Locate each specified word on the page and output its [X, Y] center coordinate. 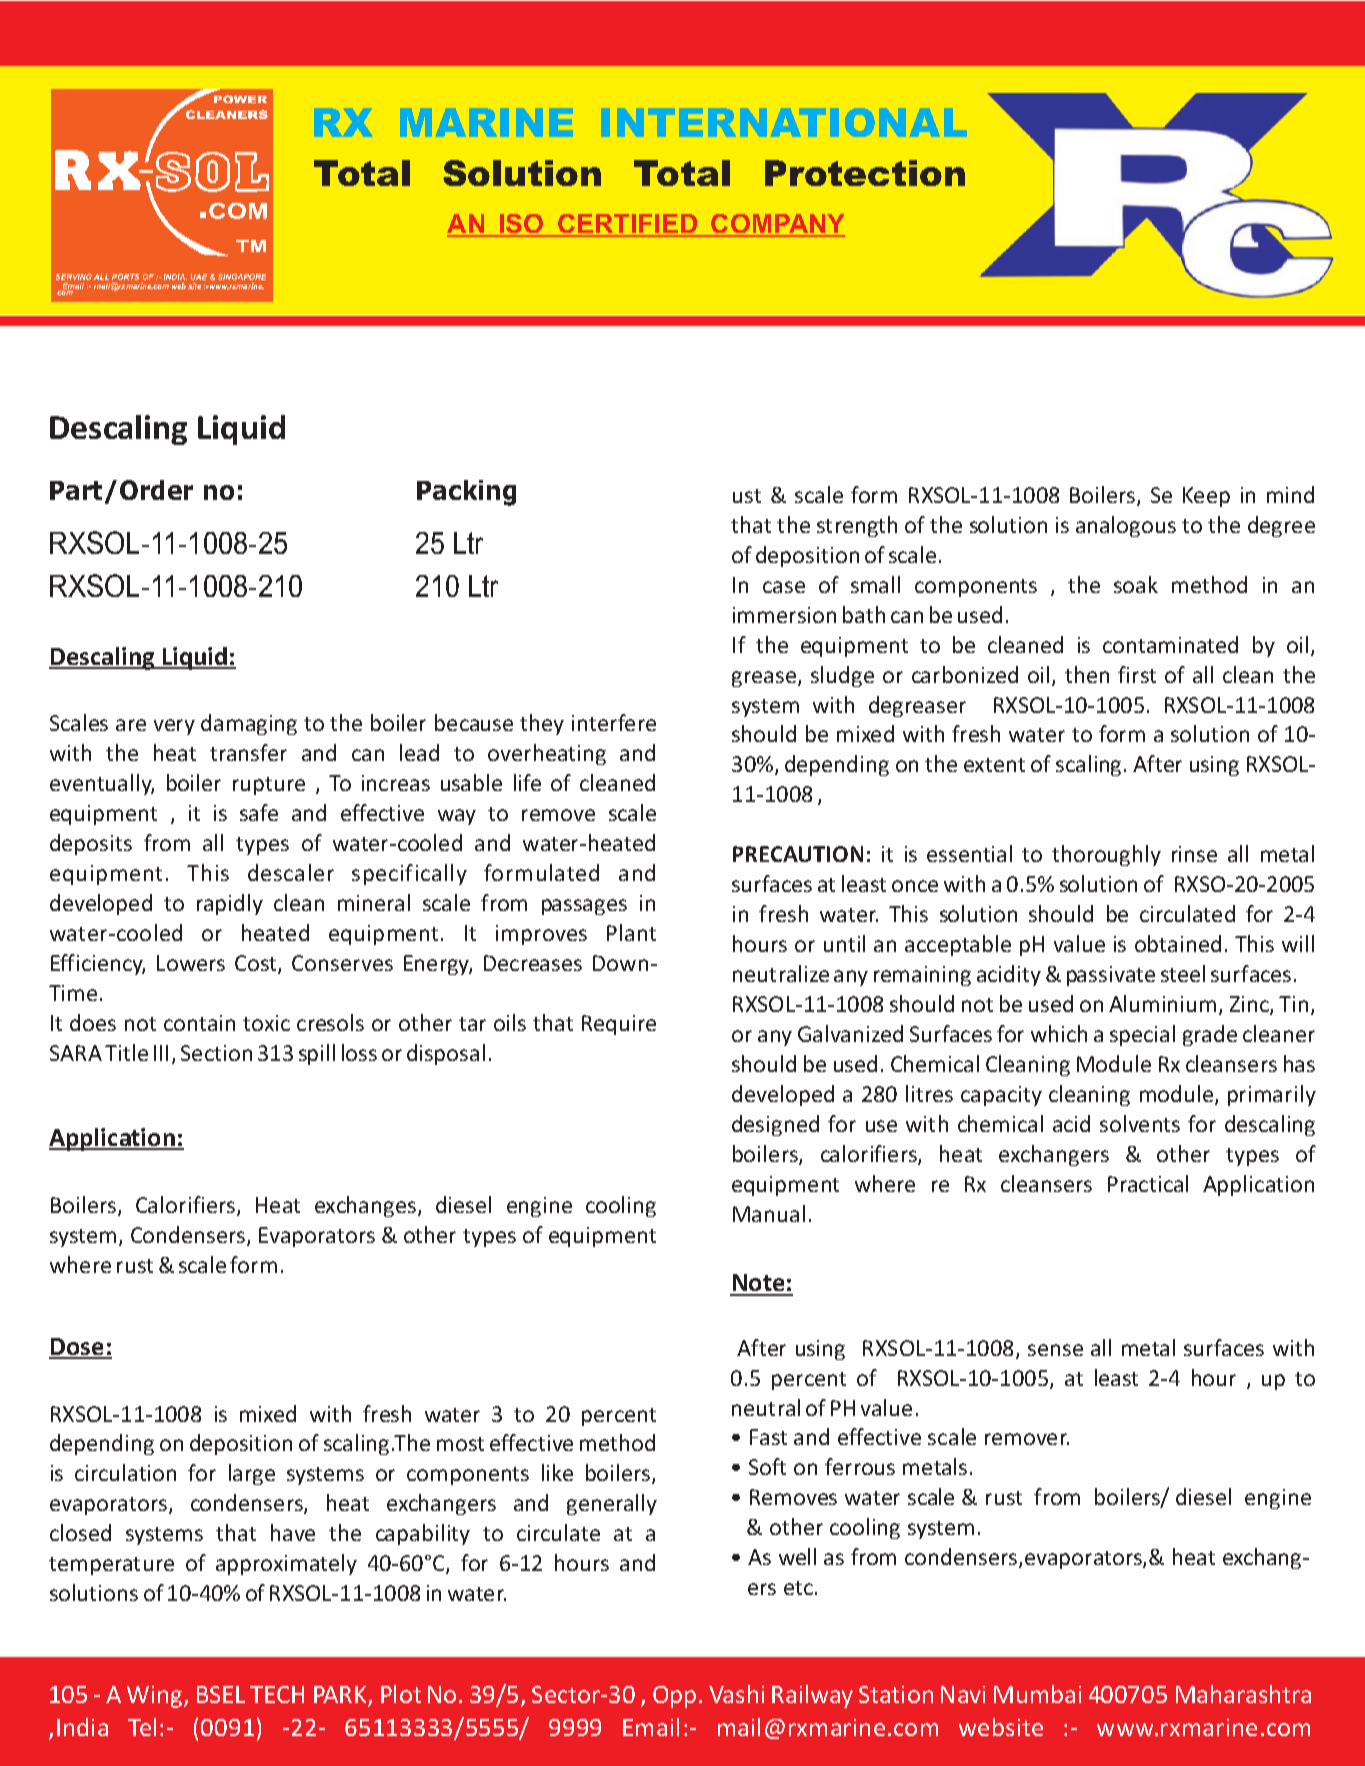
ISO [522, 225]
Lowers [191, 963]
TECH [277, 1694]
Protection [865, 173]
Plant [631, 932]
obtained [1178, 943]
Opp [674, 1697]
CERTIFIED [627, 225]
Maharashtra [1243, 1694]
